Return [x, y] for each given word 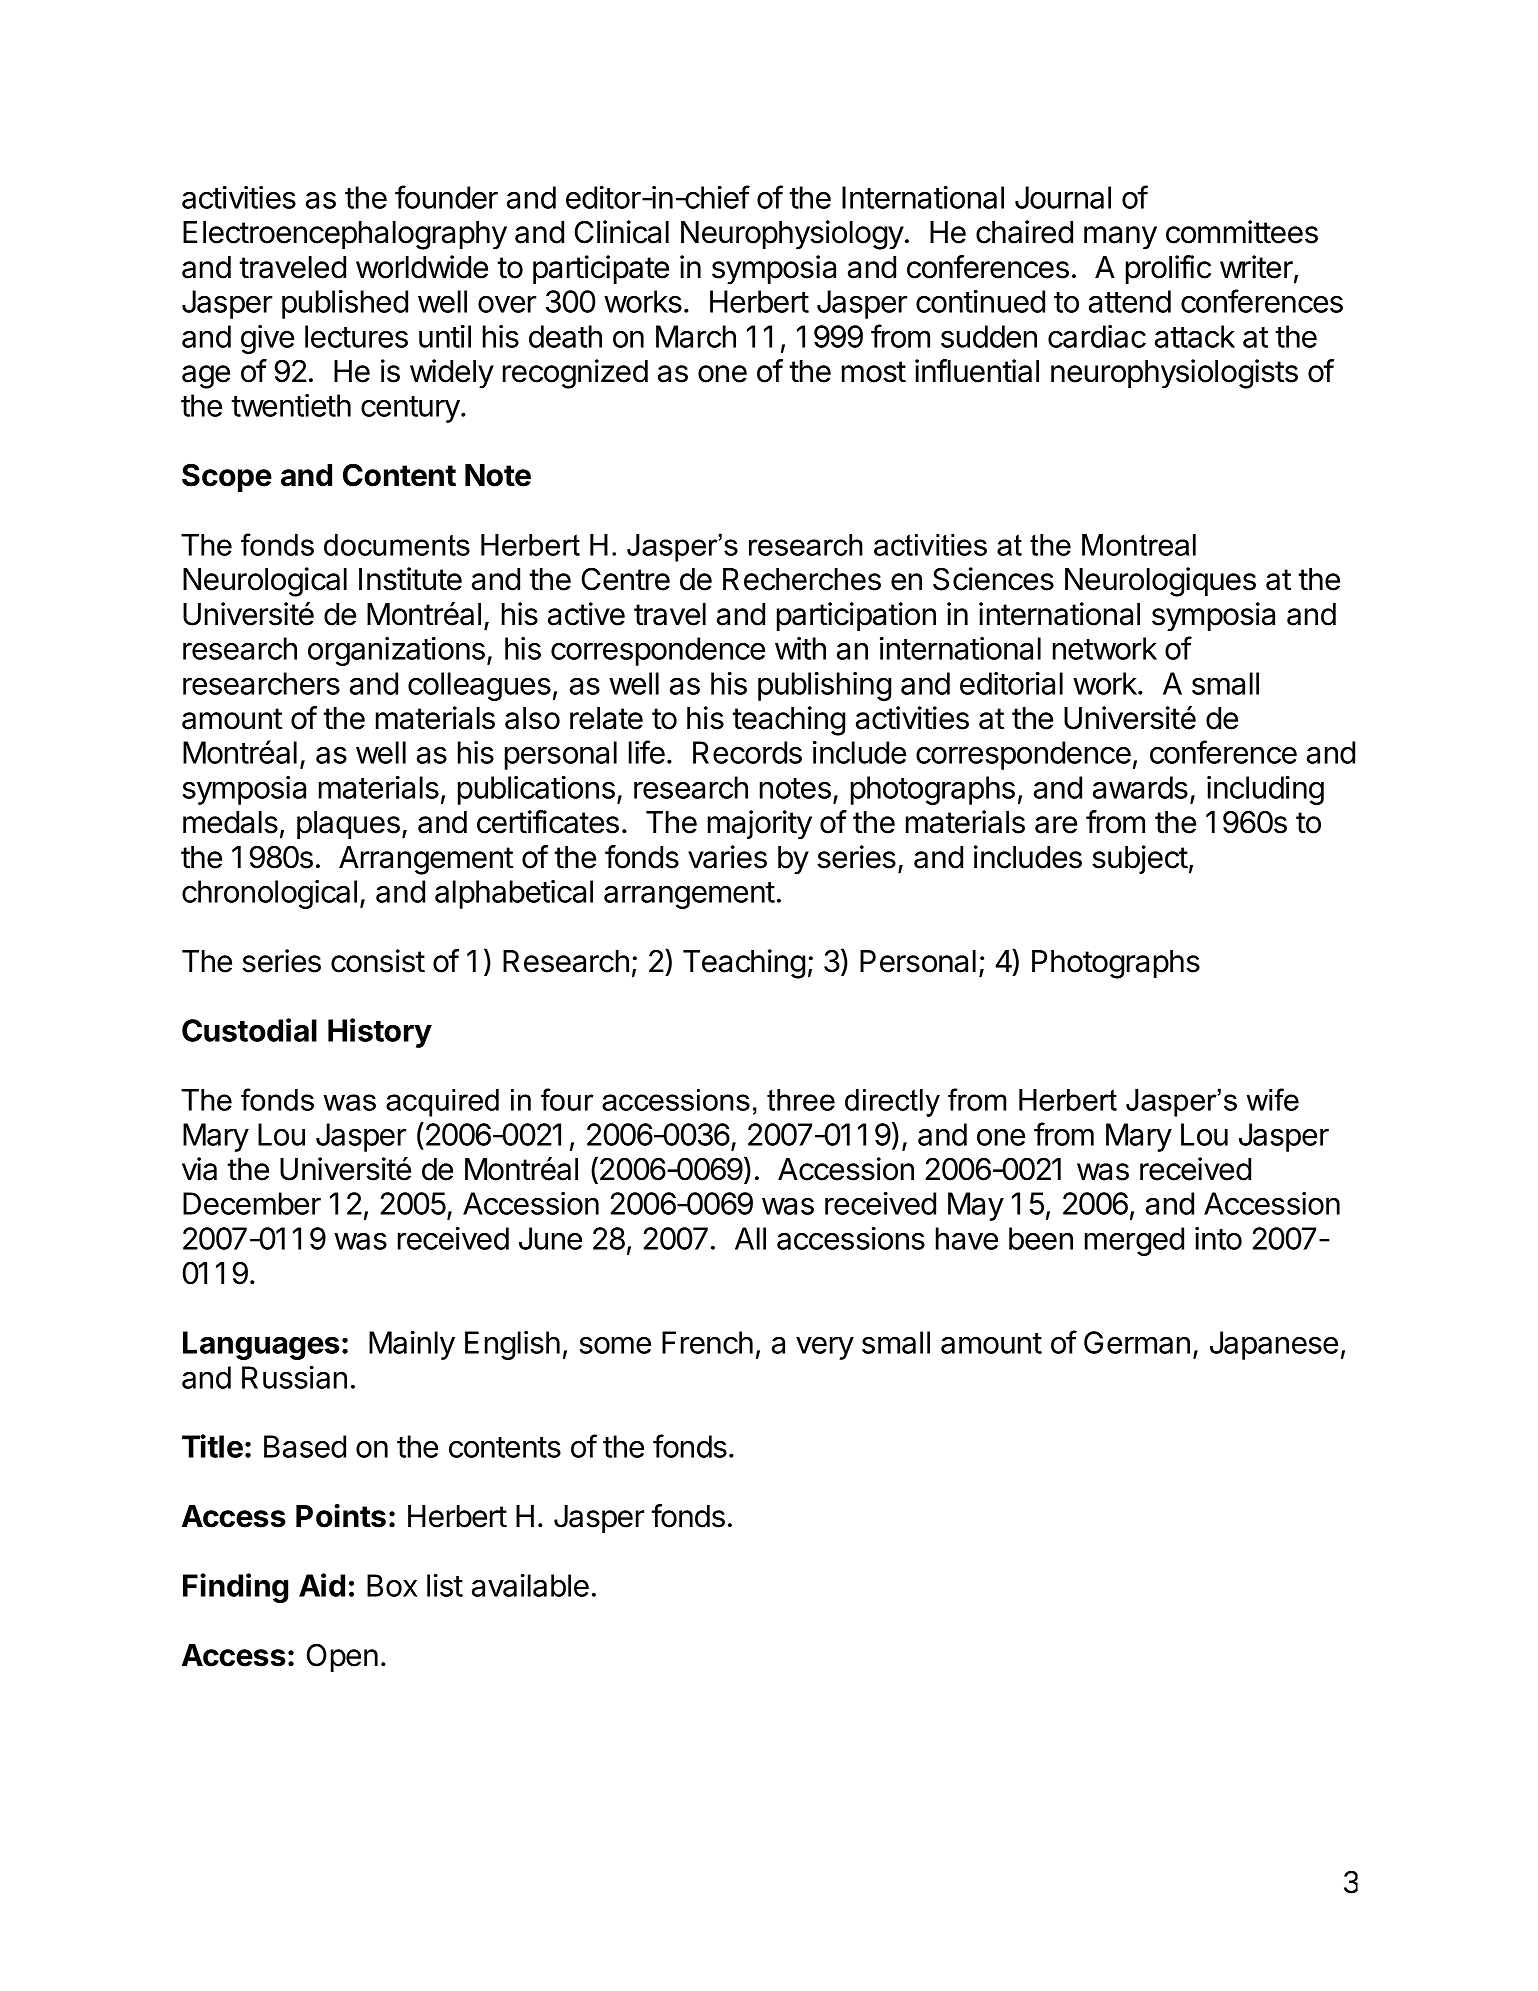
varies [727, 857]
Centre [626, 579]
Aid [322, 1585]
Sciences [993, 579]
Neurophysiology [792, 235]
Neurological [265, 582]
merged [1134, 1241]
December [252, 1203]
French [707, 1342]
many [1120, 238]
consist [378, 961]
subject [1140, 859]
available [530, 1585]
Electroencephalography [345, 235]
